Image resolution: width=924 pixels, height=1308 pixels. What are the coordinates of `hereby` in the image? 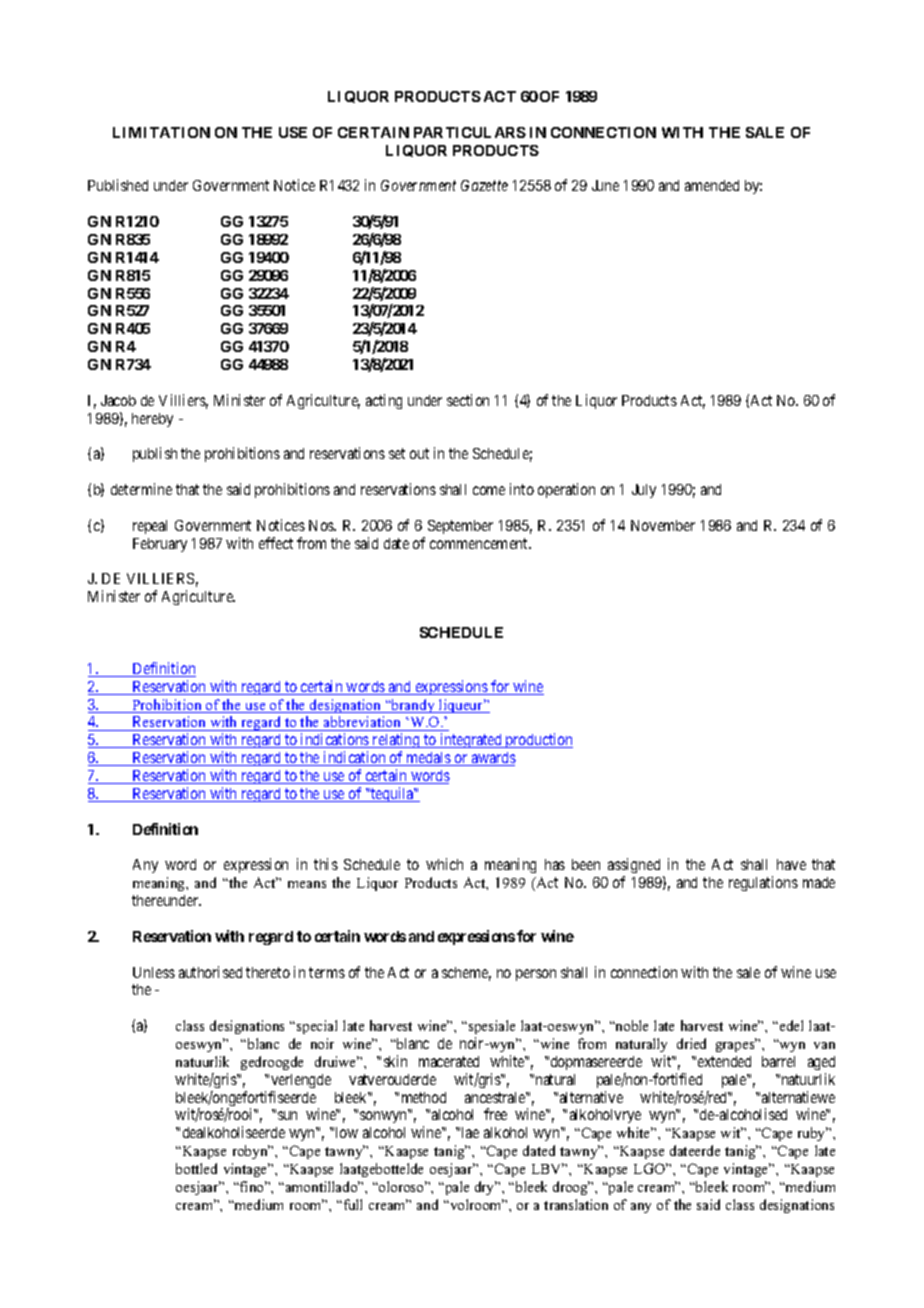 It's located at (152, 420).
